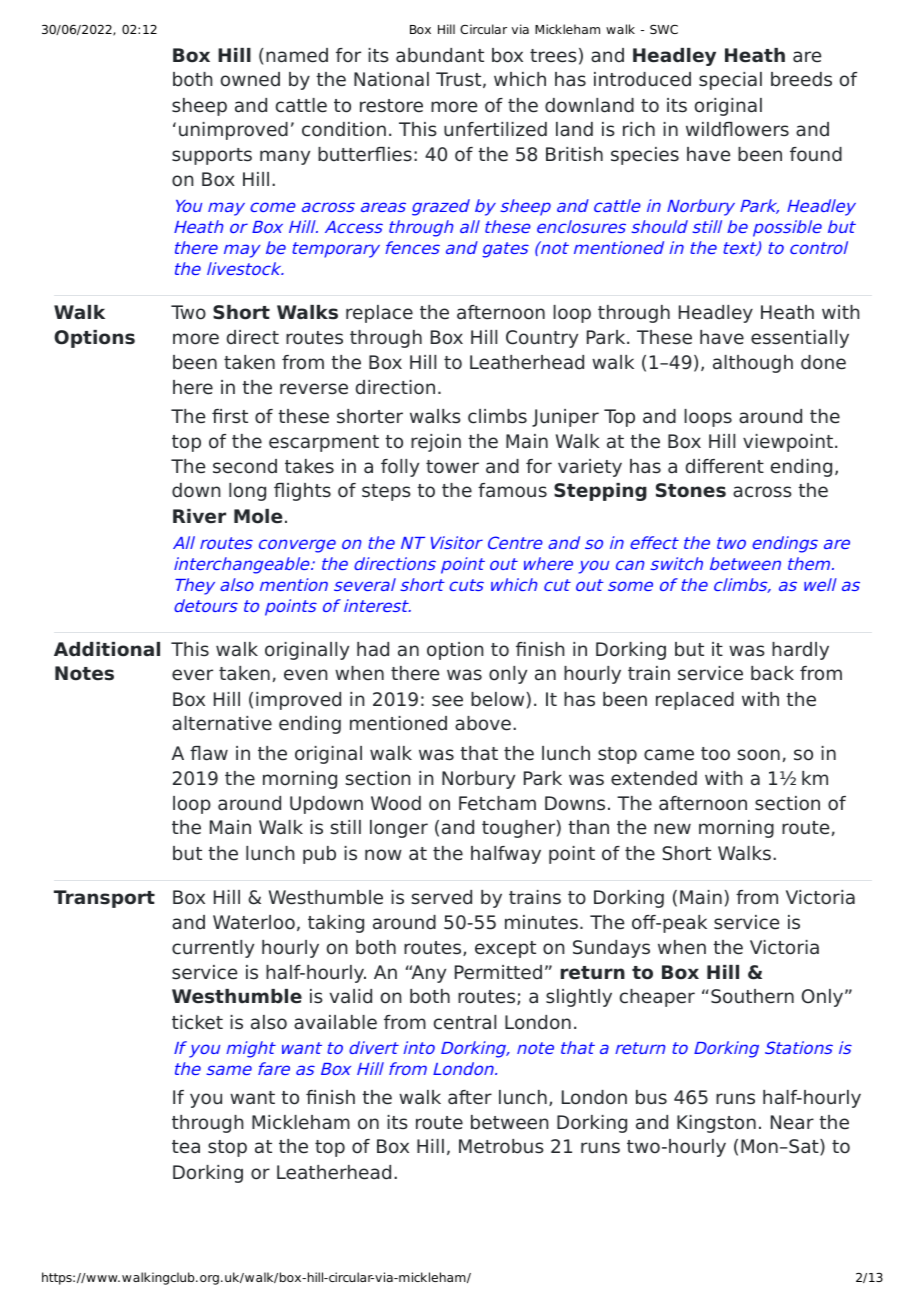 This screenshot has height=1308, width=924. Describe the element at coordinates (483, 723) in the screenshot. I see `above` at that location.
